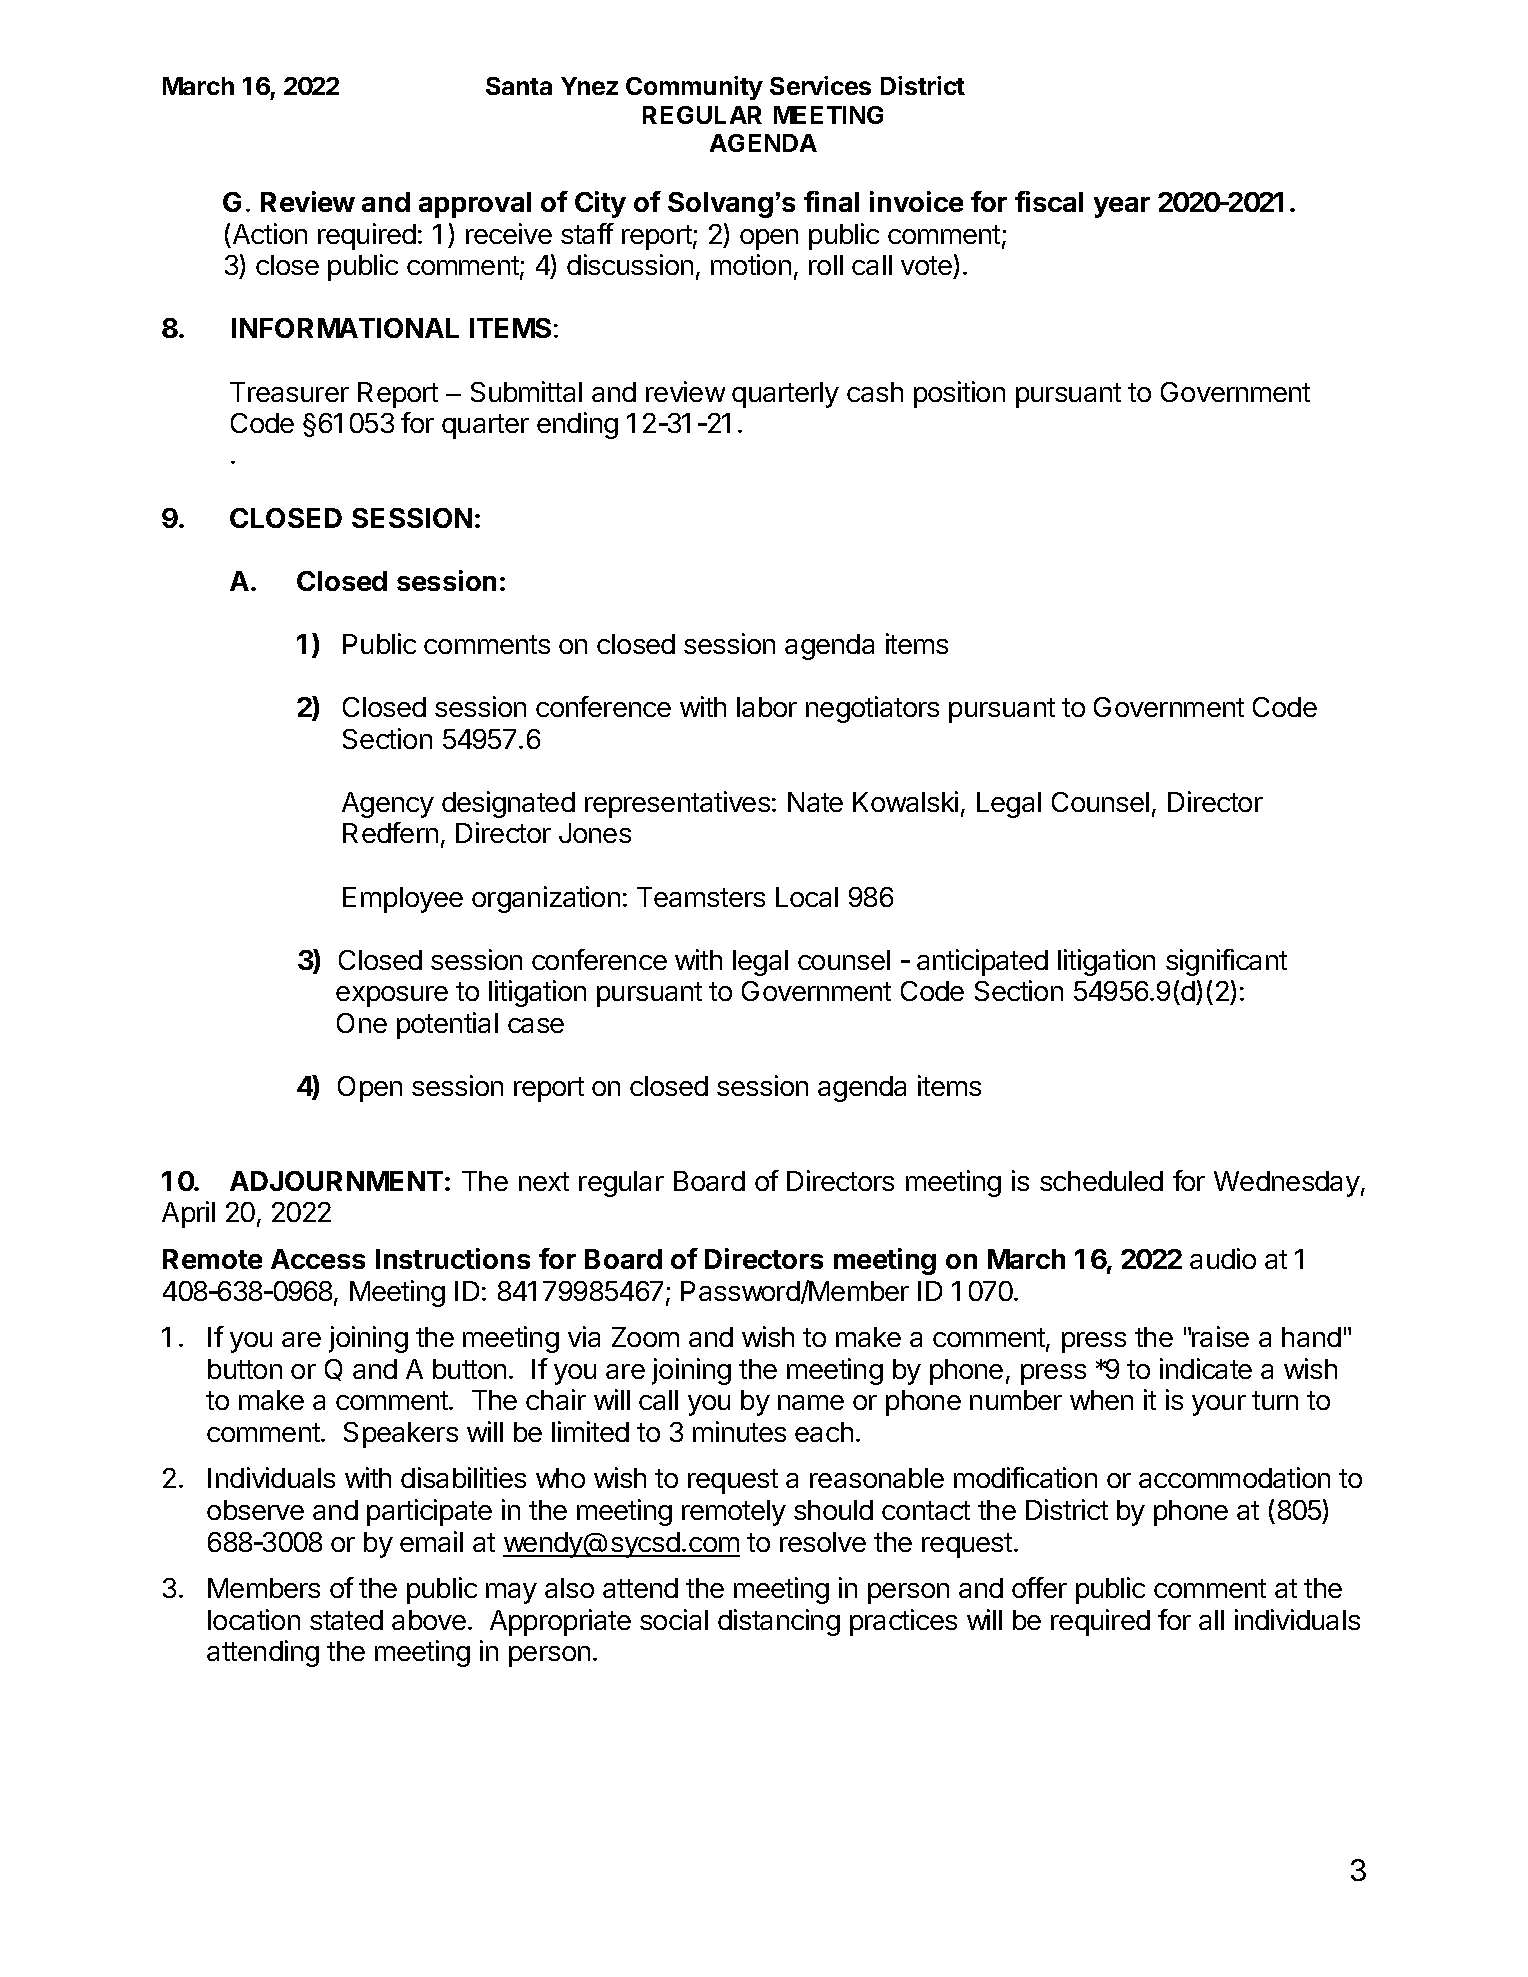 This screenshot has height=1977, width=1528. I want to click on Community, so click(694, 88).
